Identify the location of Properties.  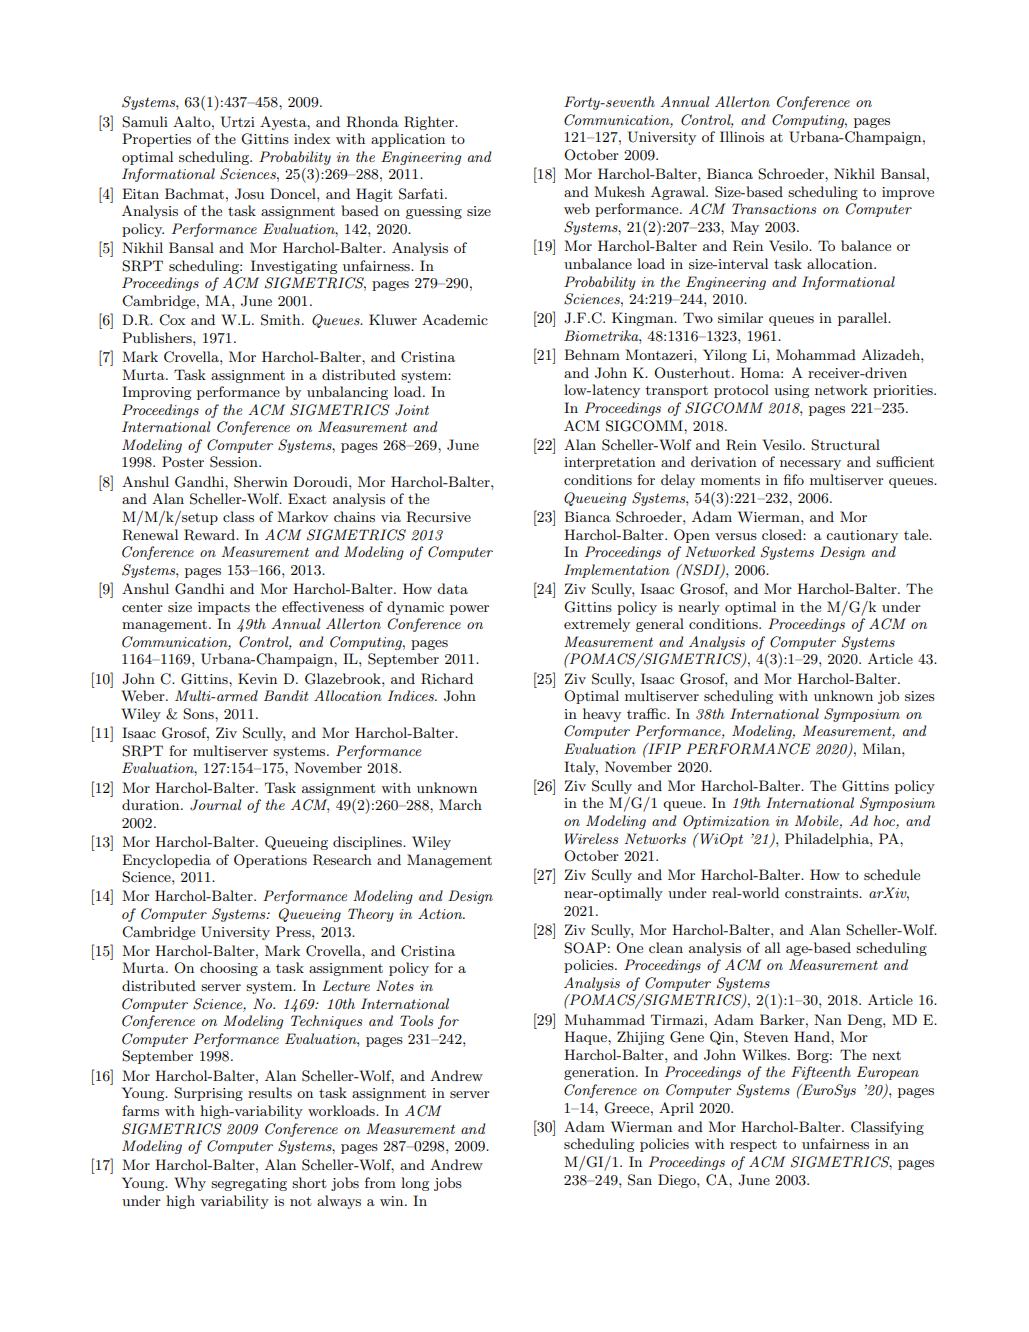
(156, 140).
